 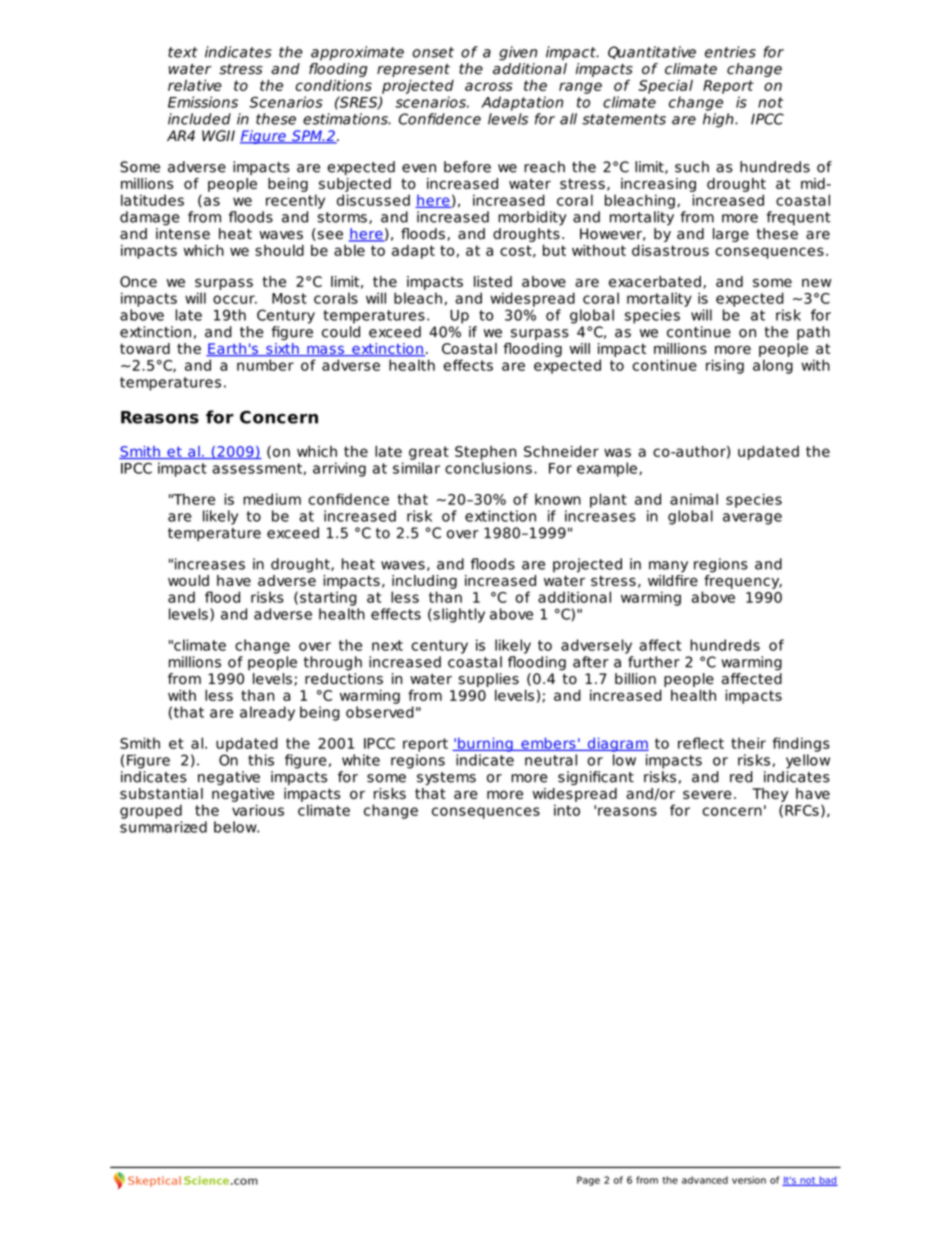 What do you see at coordinates (749, 1180) in the image?
I see `version` at bounding box center [749, 1180].
